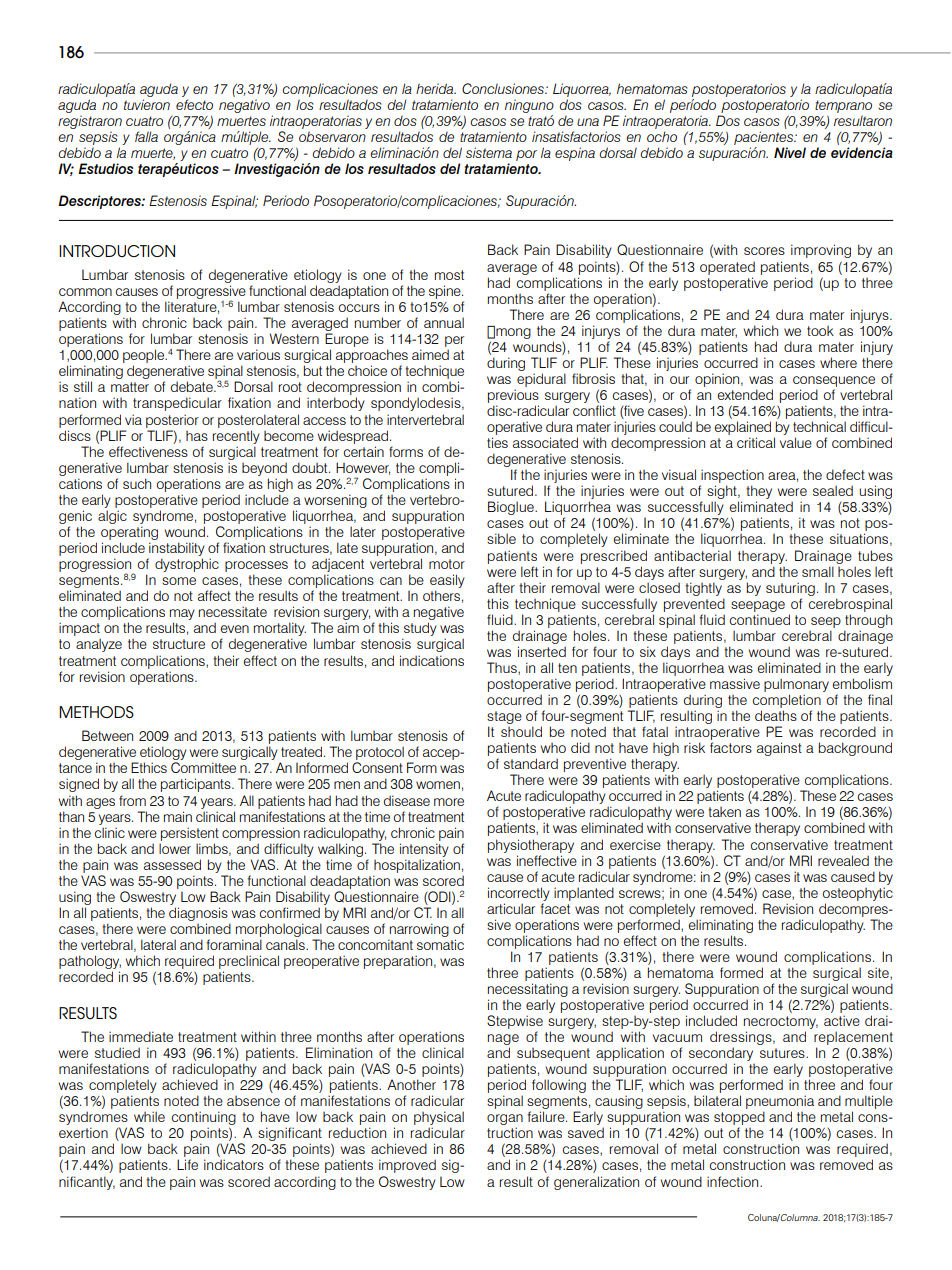 This screenshot has width=952, height=1270. What do you see at coordinates (187, 1164) in the screenshot?
I see `Life` at bounding box center [187, 1164].
